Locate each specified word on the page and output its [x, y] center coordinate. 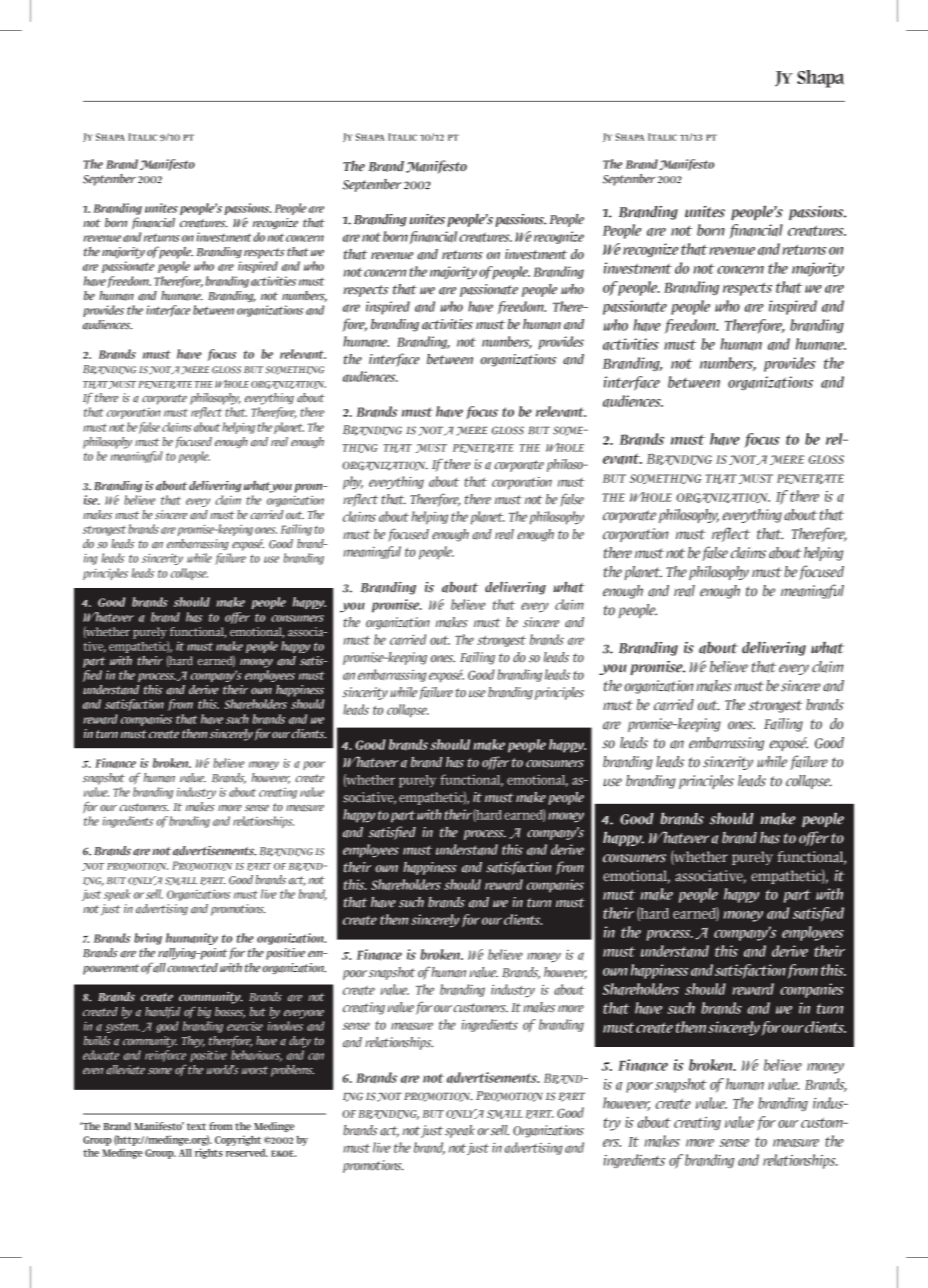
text [196, 1127]
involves [285, 1026]
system [123, 1027]
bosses [230, 1012]
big [204, 1012]
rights [209, 1153]
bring [148, 939]
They [193, 1042]
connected [192, 968]
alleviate [125, 1070]
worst [255, 1070]
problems [292, 1071]
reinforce [165, 1057]
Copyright [238, 1140]
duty [300, 1042]
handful [162, 1012]
